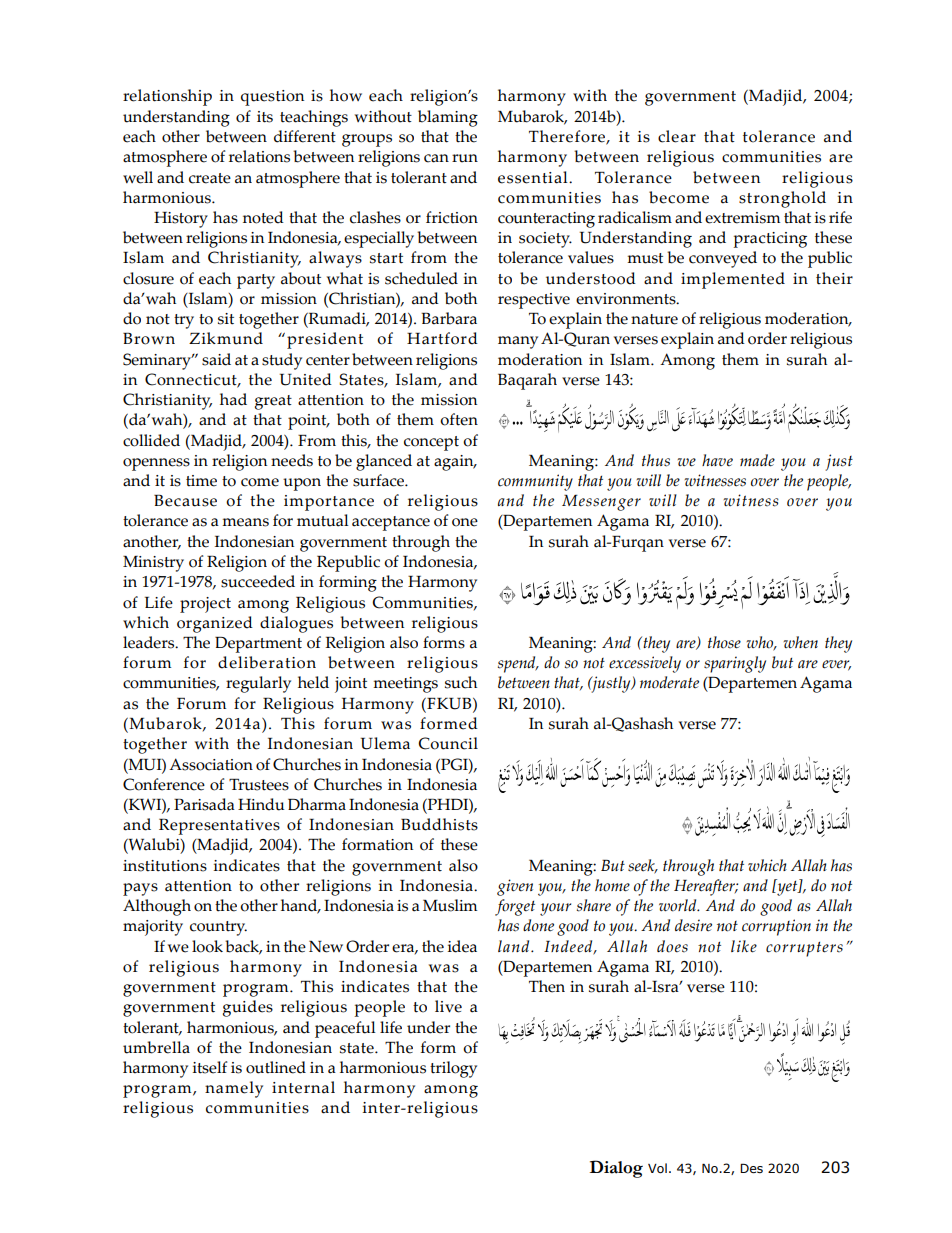  I want to click on given, so click(515, 887).
